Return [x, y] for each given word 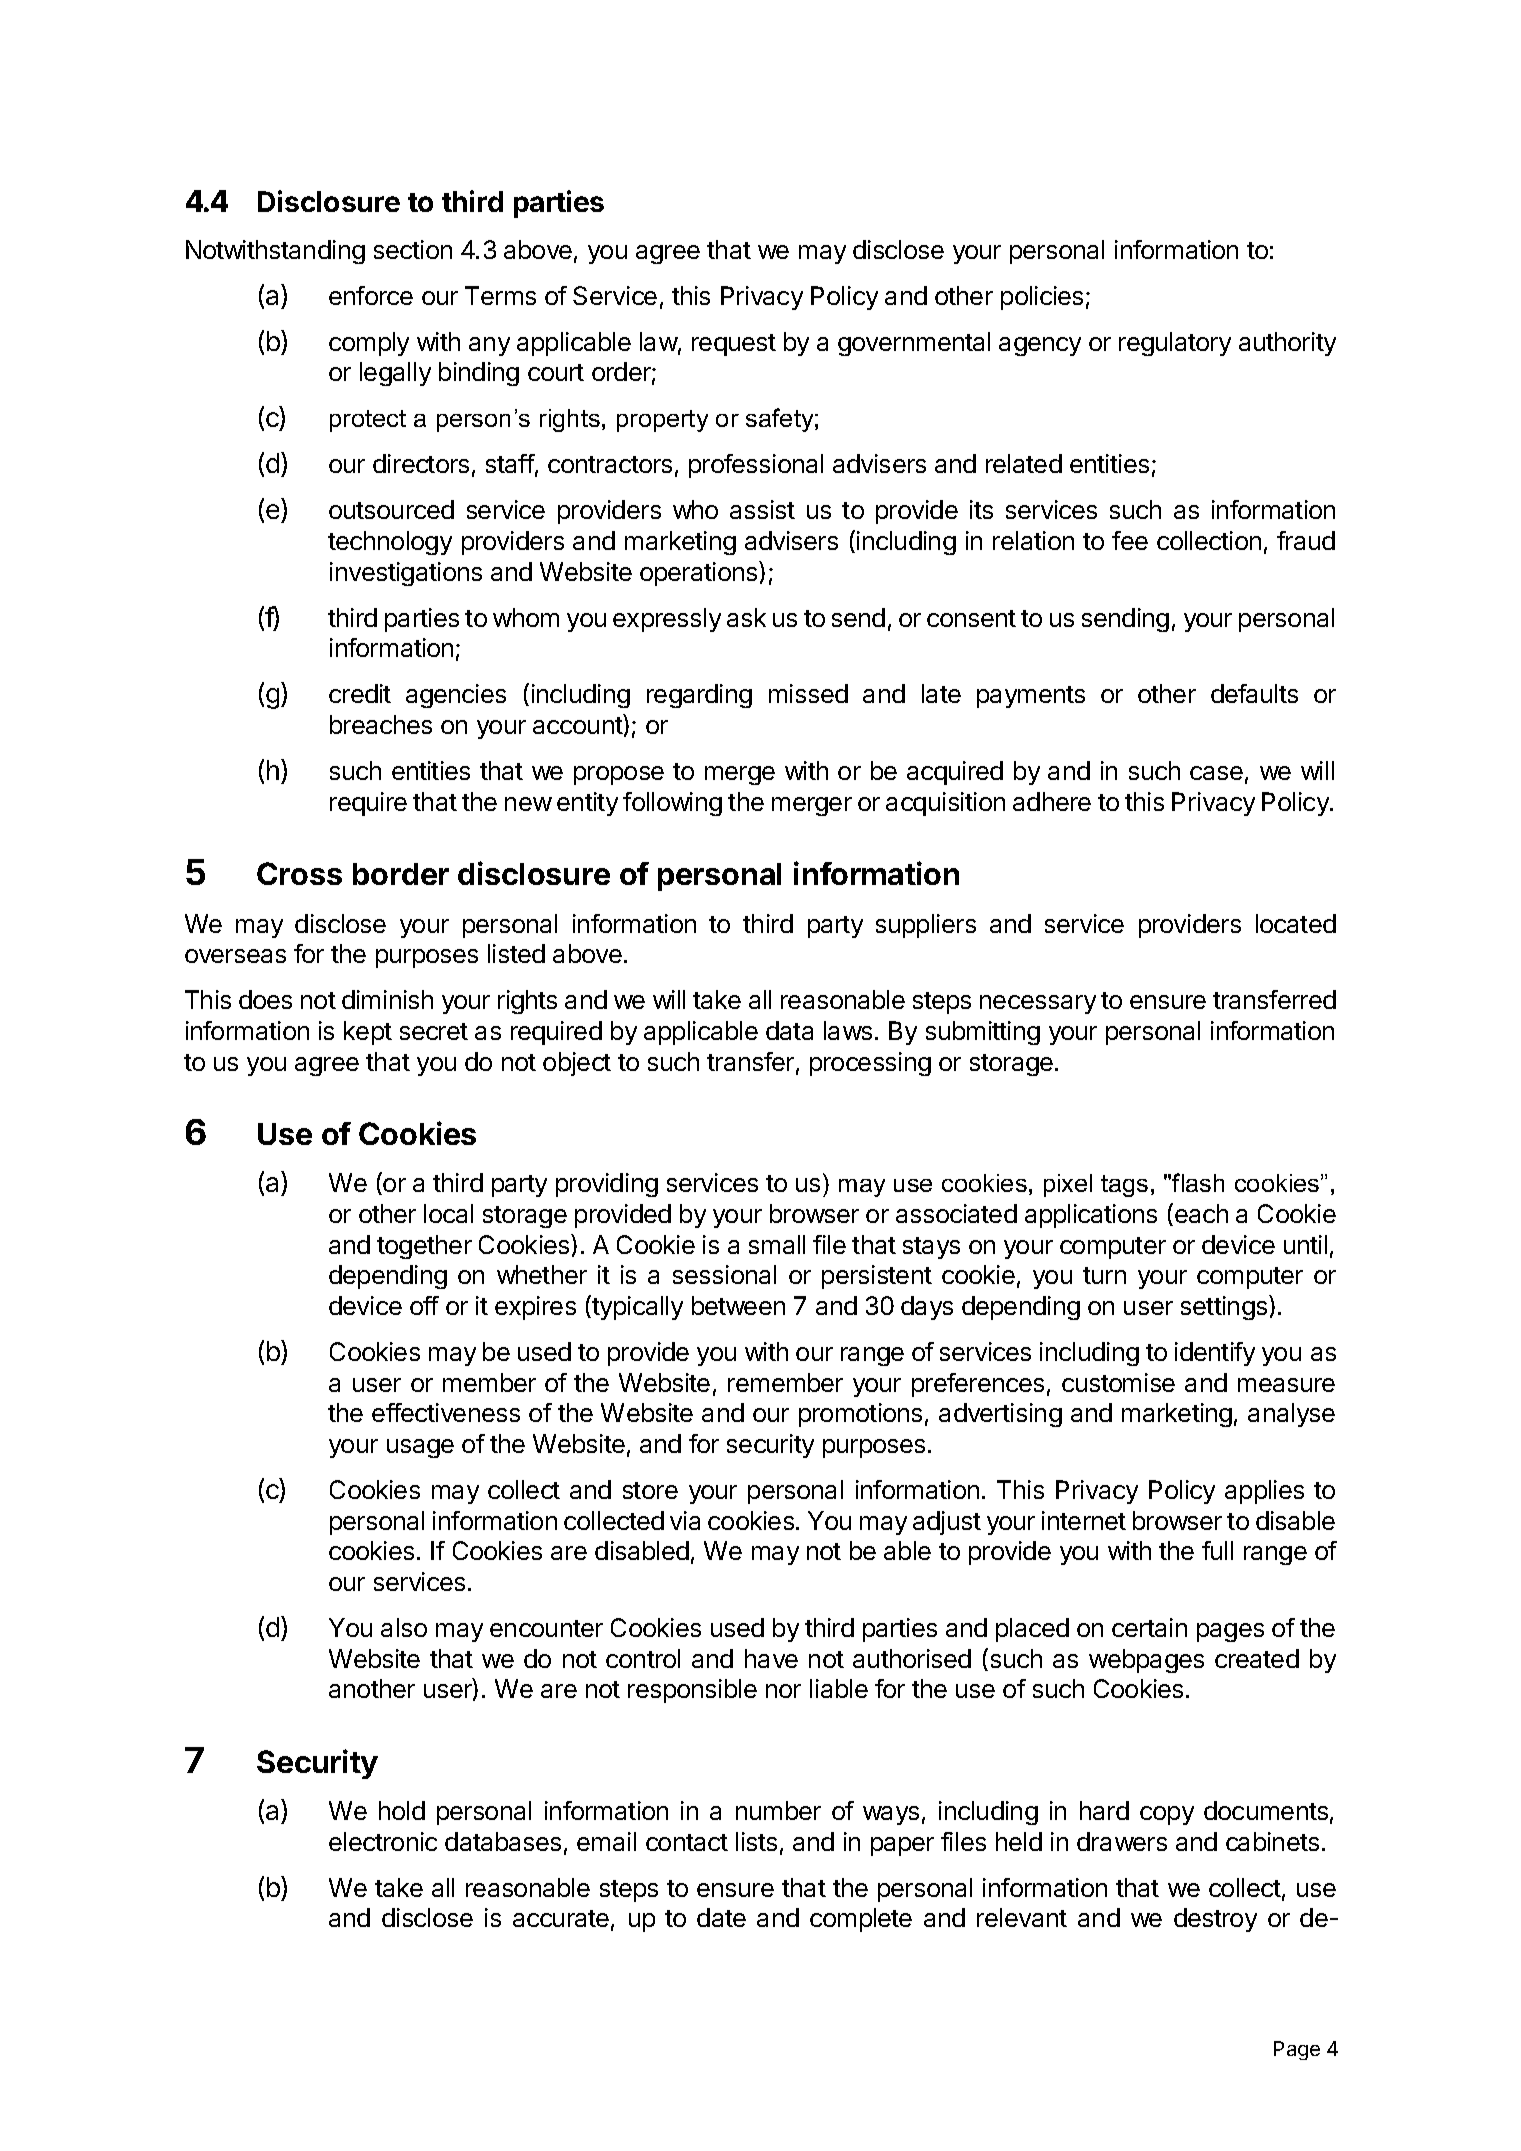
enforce [371, 295]
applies [1264, 1492]
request [734, 345]
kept [368, 1033]
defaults [1254, 693]
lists [756, 1841]
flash [1198, 1182]
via [685, 1520]
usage [420, 1448]
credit [360, 693]
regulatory [1175, 344]
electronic [383, 1841]
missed [808, 693]
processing [870, 1064]
